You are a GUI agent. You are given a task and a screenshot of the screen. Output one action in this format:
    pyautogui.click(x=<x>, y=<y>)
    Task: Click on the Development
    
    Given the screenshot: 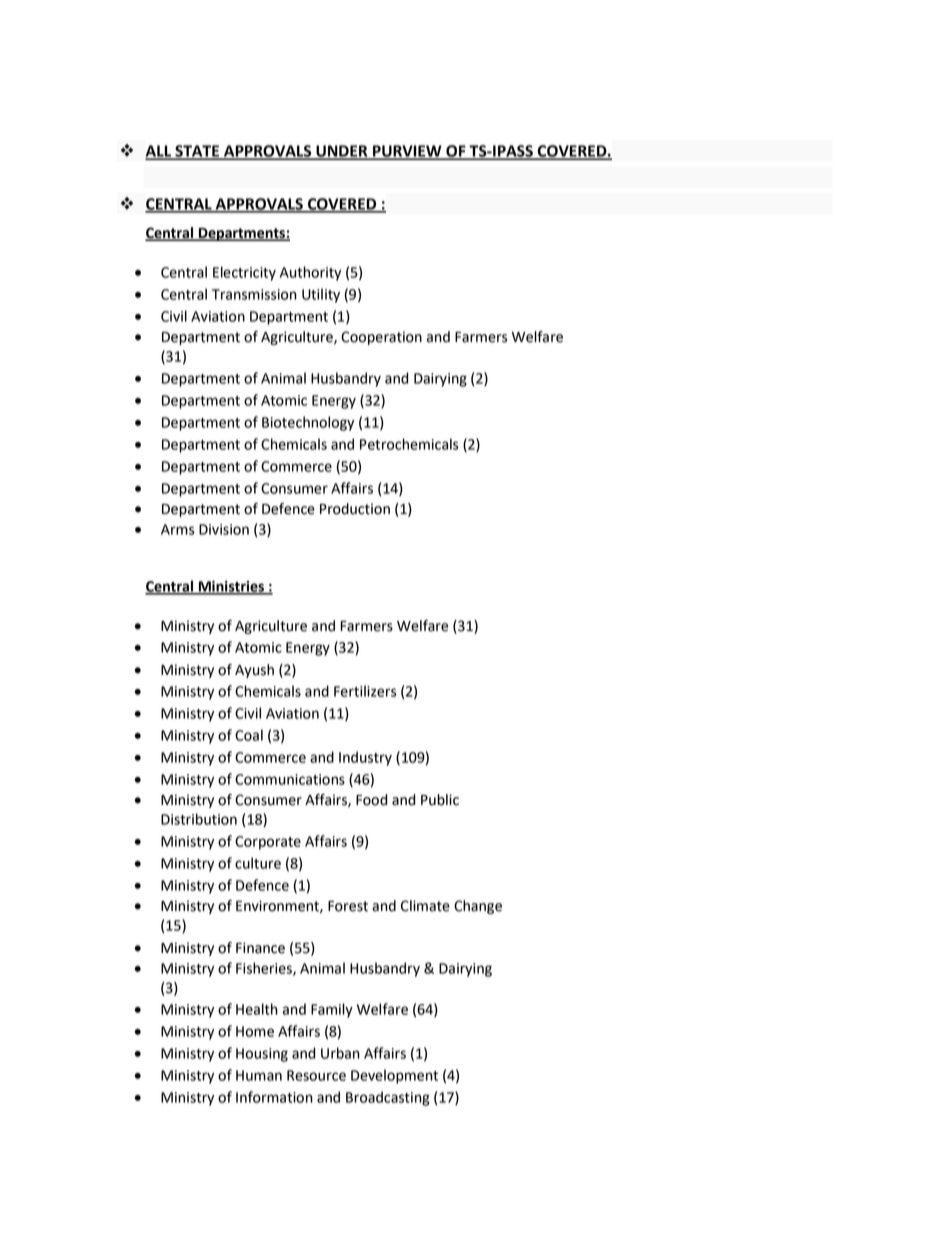 What is the action you would take?
    pyautogui.click(x=394, y=1076)
